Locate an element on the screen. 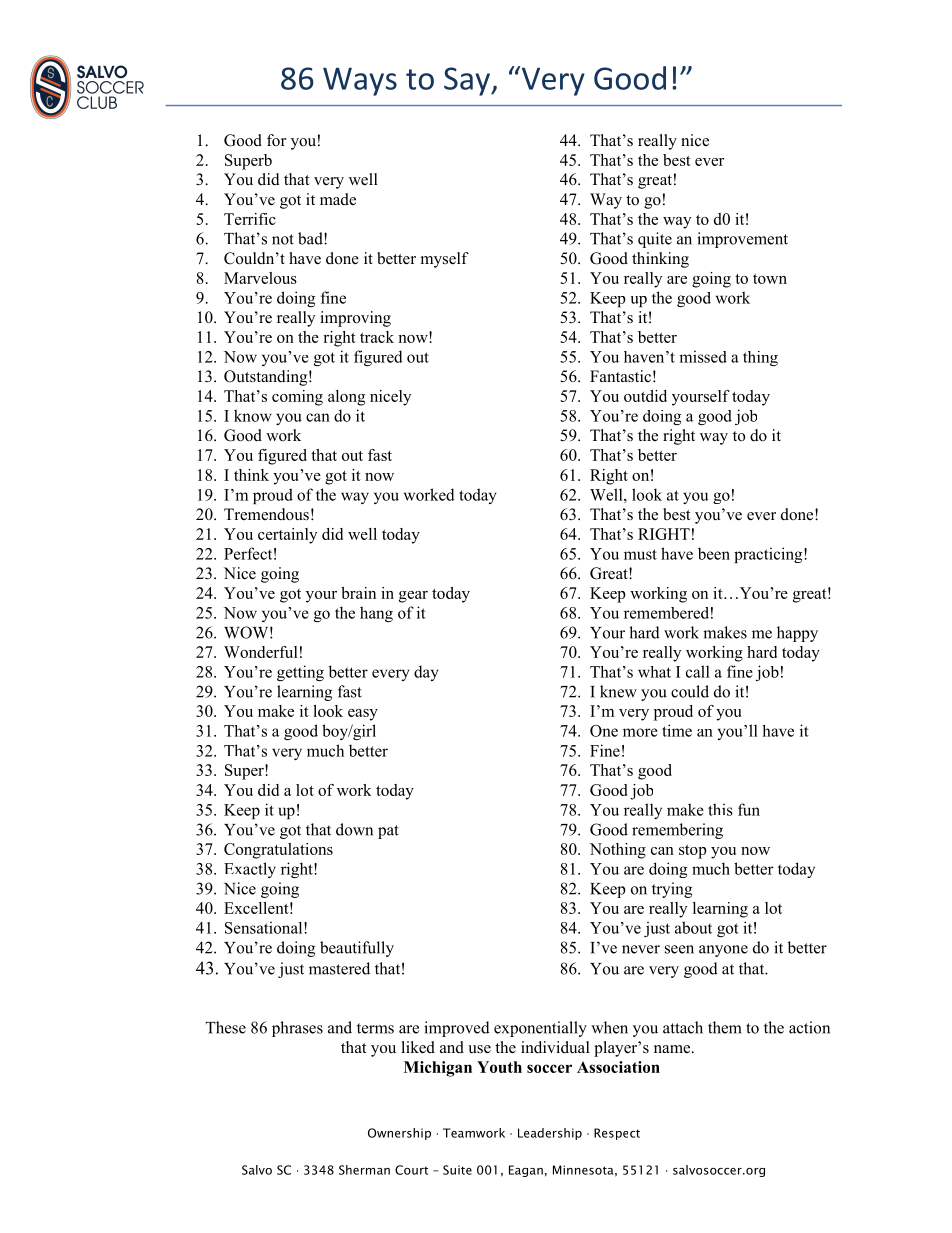 The width and height of the screenshot is (952, 1233). for is located at coordinates (276, 140).
